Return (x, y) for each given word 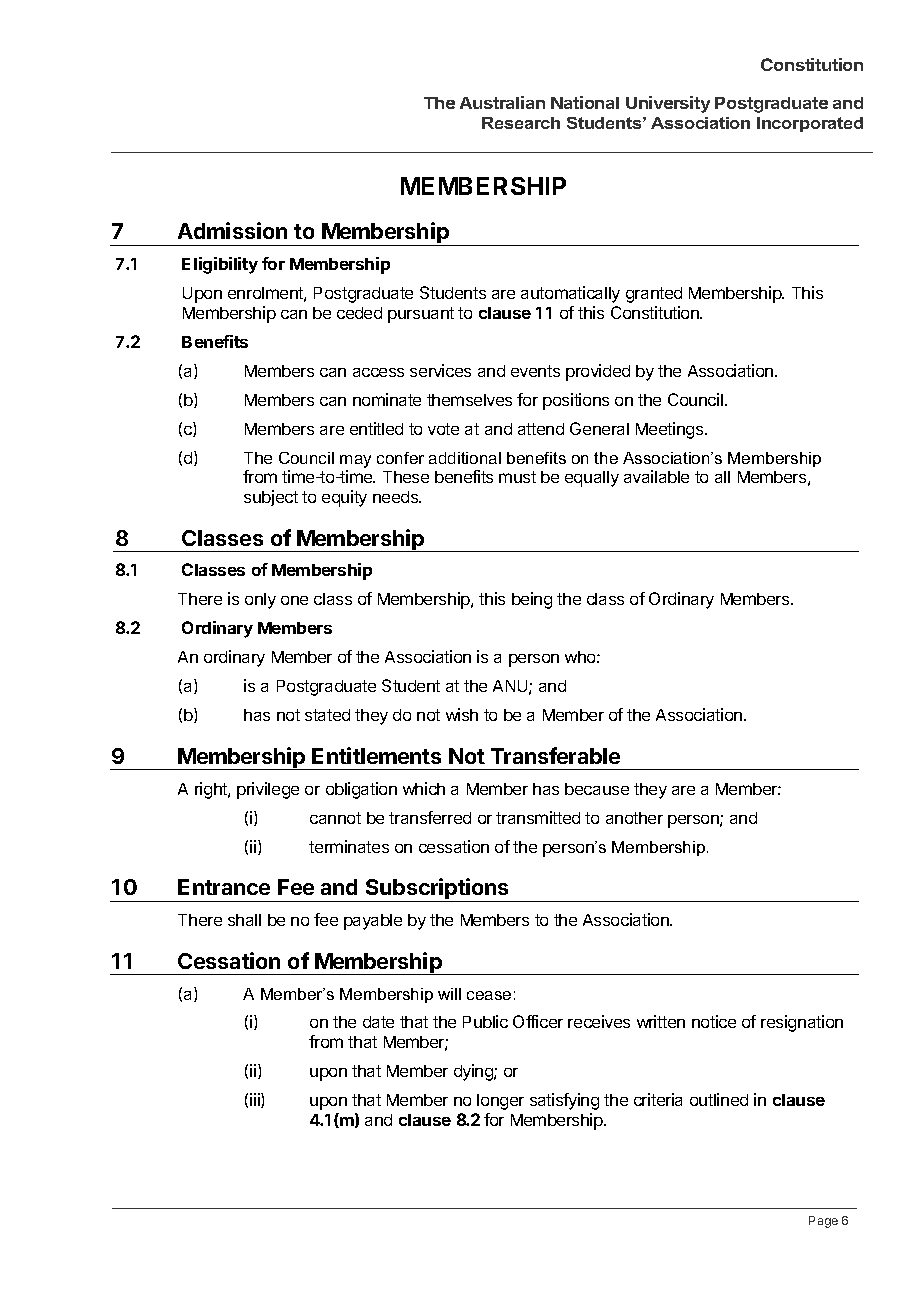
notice (714, 1021)
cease (489, 995)
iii (256, 1100)
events (535, 371)
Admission (232, 230)
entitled (376, 428)
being (532, 600)
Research (521, 123)
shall (244, 920)
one (294, 600)
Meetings (671, 430)
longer (500, 1102)
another (634, 818)
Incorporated (810, 124)
